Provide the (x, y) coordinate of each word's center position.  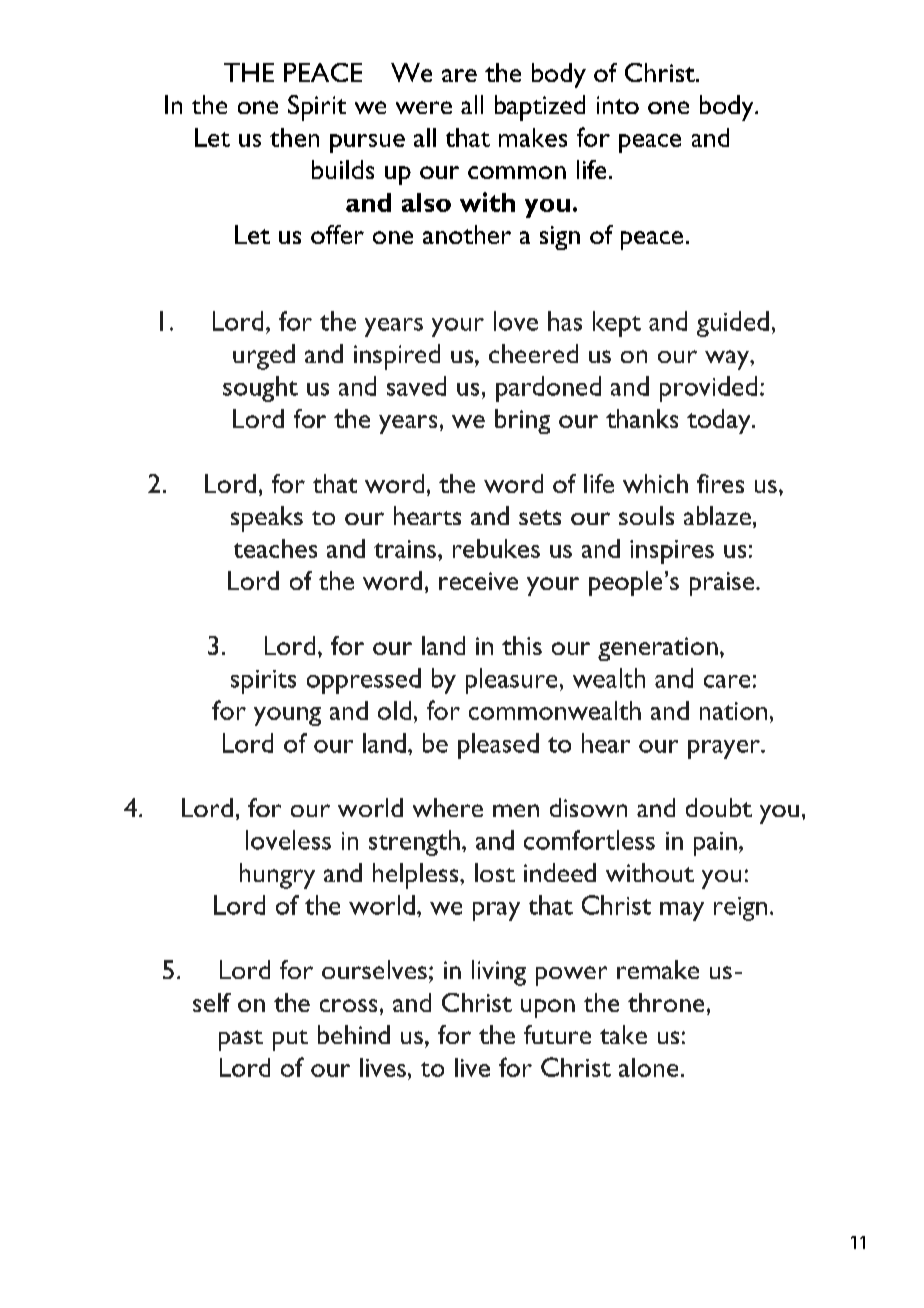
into (618, 105)
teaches (275, 548)
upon (548, 1008)
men (516, 810)
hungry (277, 876)
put (290, 1040)
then (294, 137)
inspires (672, 552)
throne (666, 1002)
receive (478, 581)
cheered (533, 353)
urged (264, 357)
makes (533, 137)
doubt (719, 807)
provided (708, 389)
